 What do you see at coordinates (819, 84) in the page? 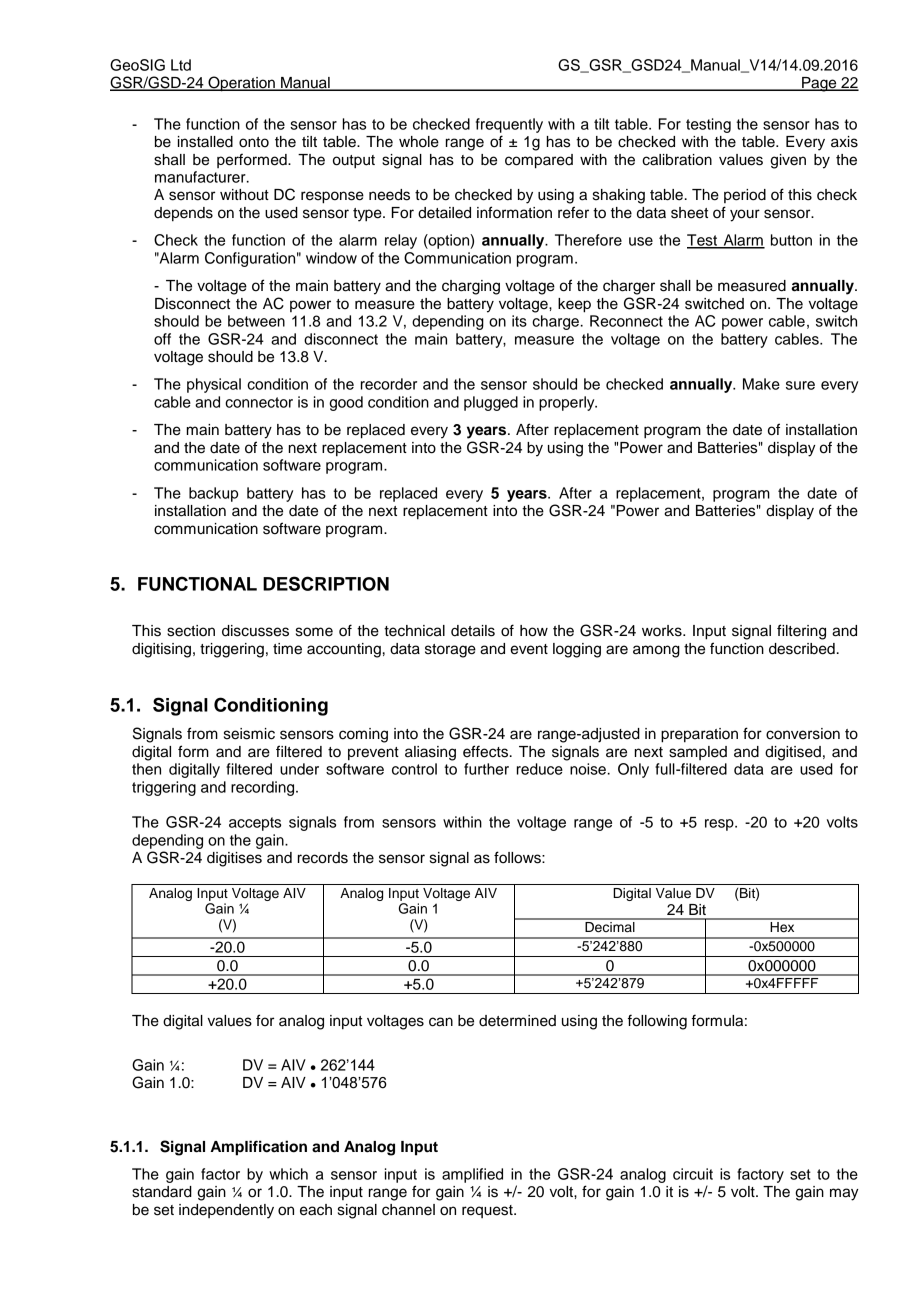
I see `Page` at bounding box center [819, 84].
